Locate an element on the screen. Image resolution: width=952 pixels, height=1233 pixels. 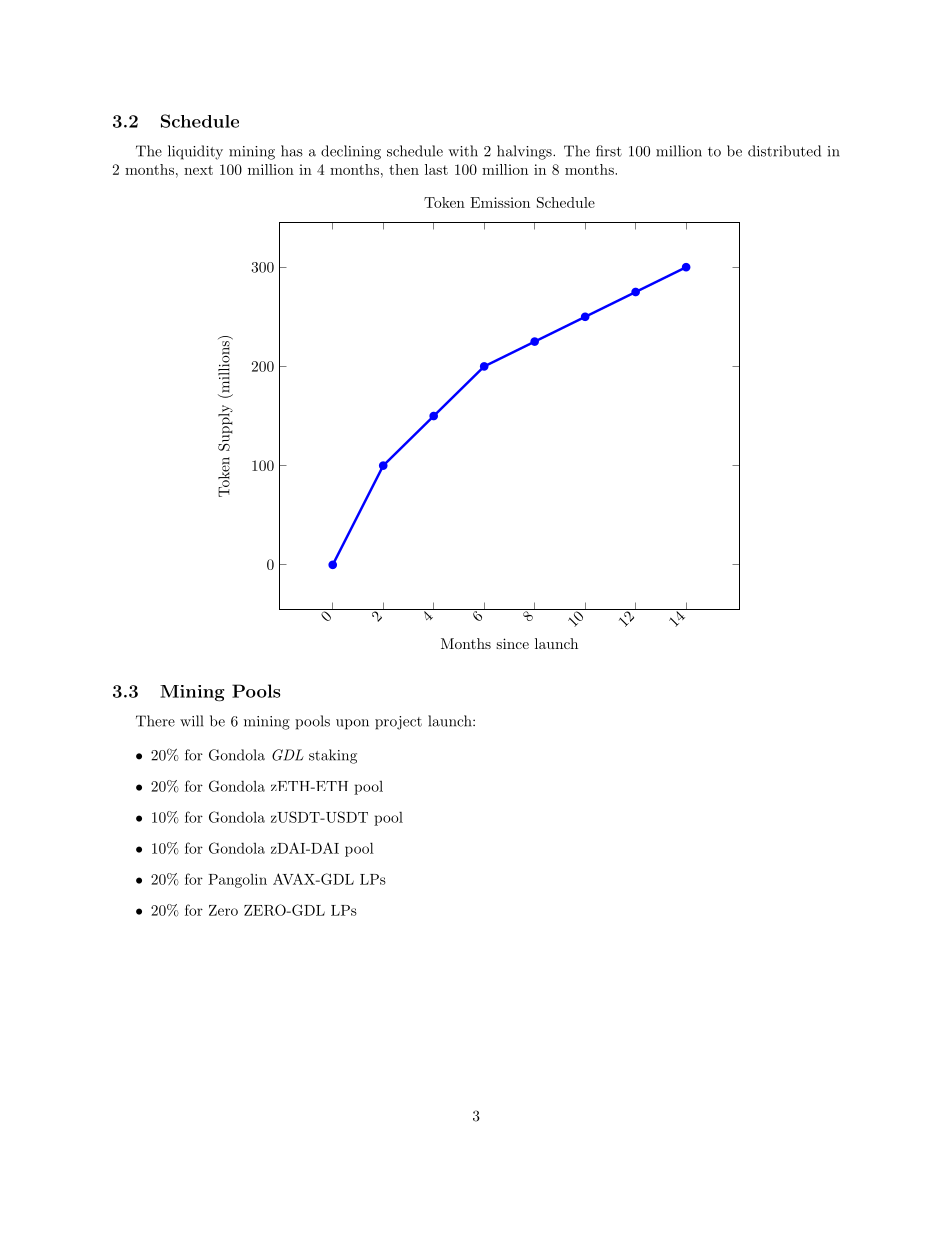
last is located at coordinates (436, 169).
